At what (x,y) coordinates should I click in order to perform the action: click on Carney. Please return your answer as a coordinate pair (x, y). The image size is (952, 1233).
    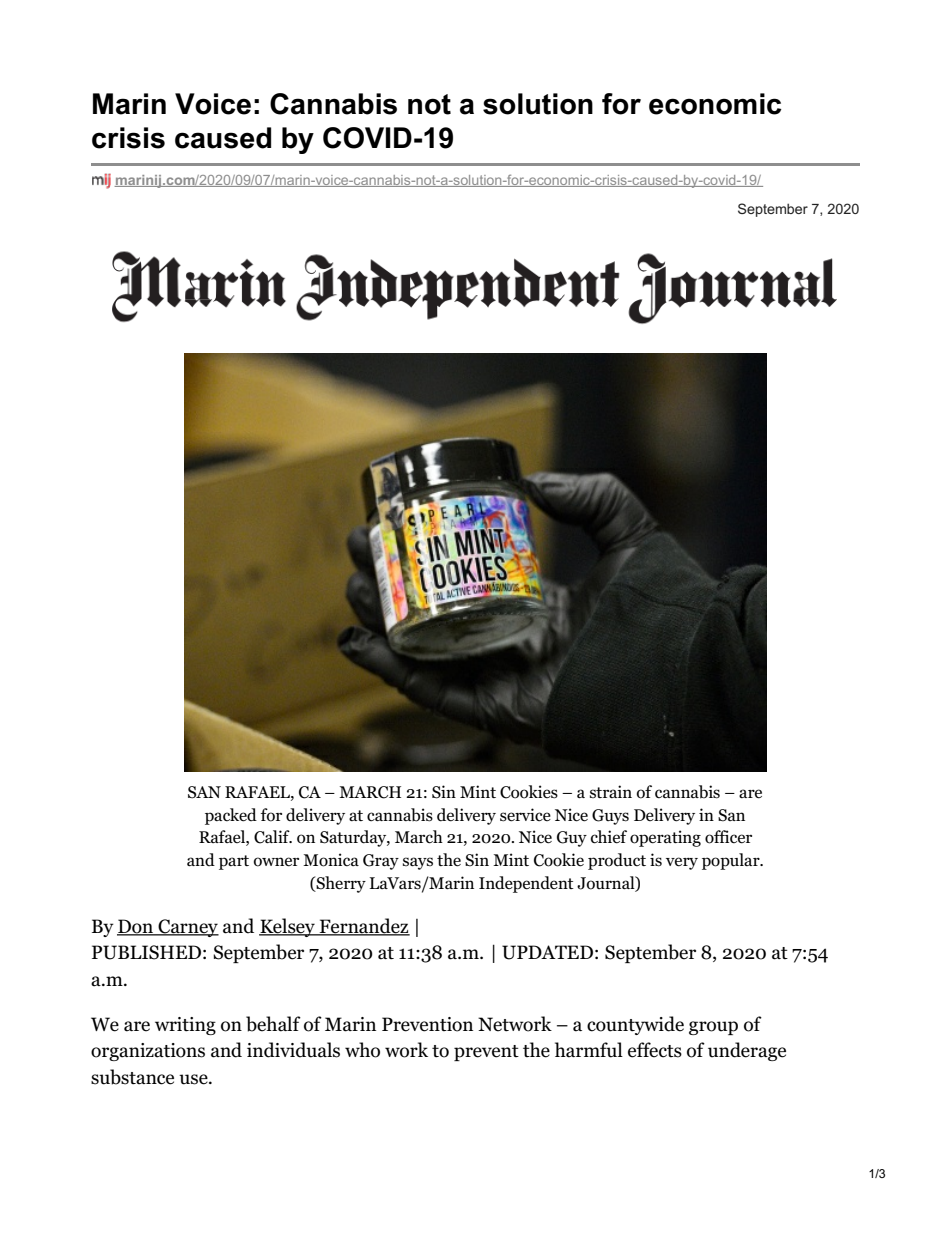
    Looking at the image, I should click on (187, 928).
